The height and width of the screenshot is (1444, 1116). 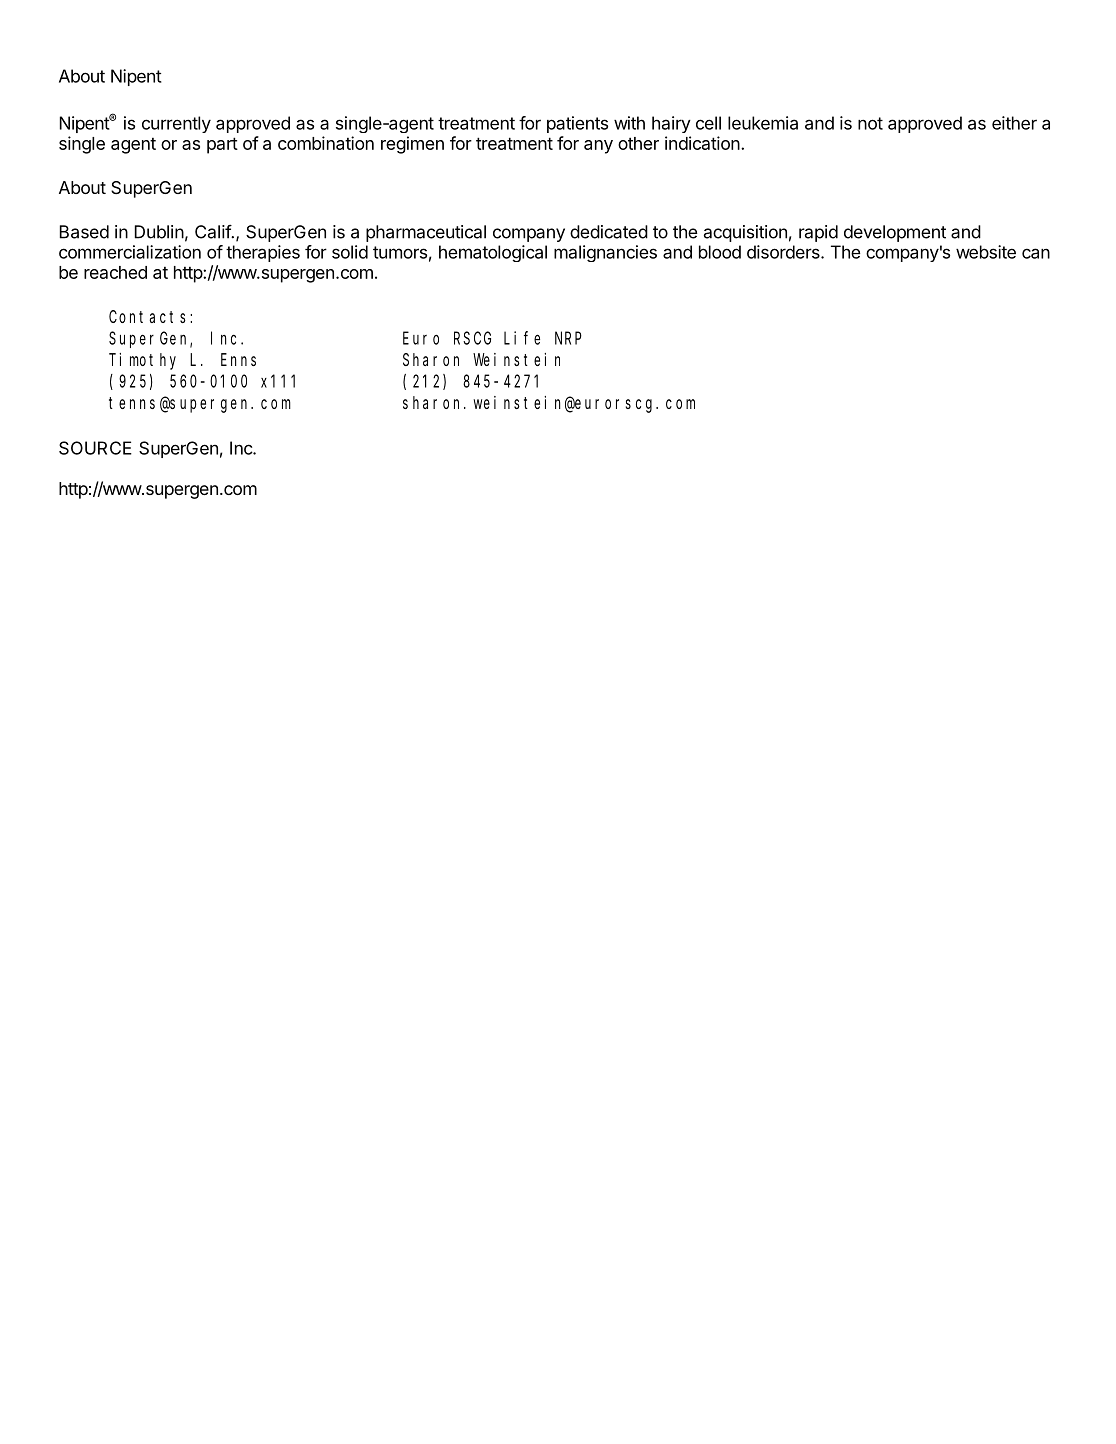 I want to click on not, so click(x=870, y=123).
